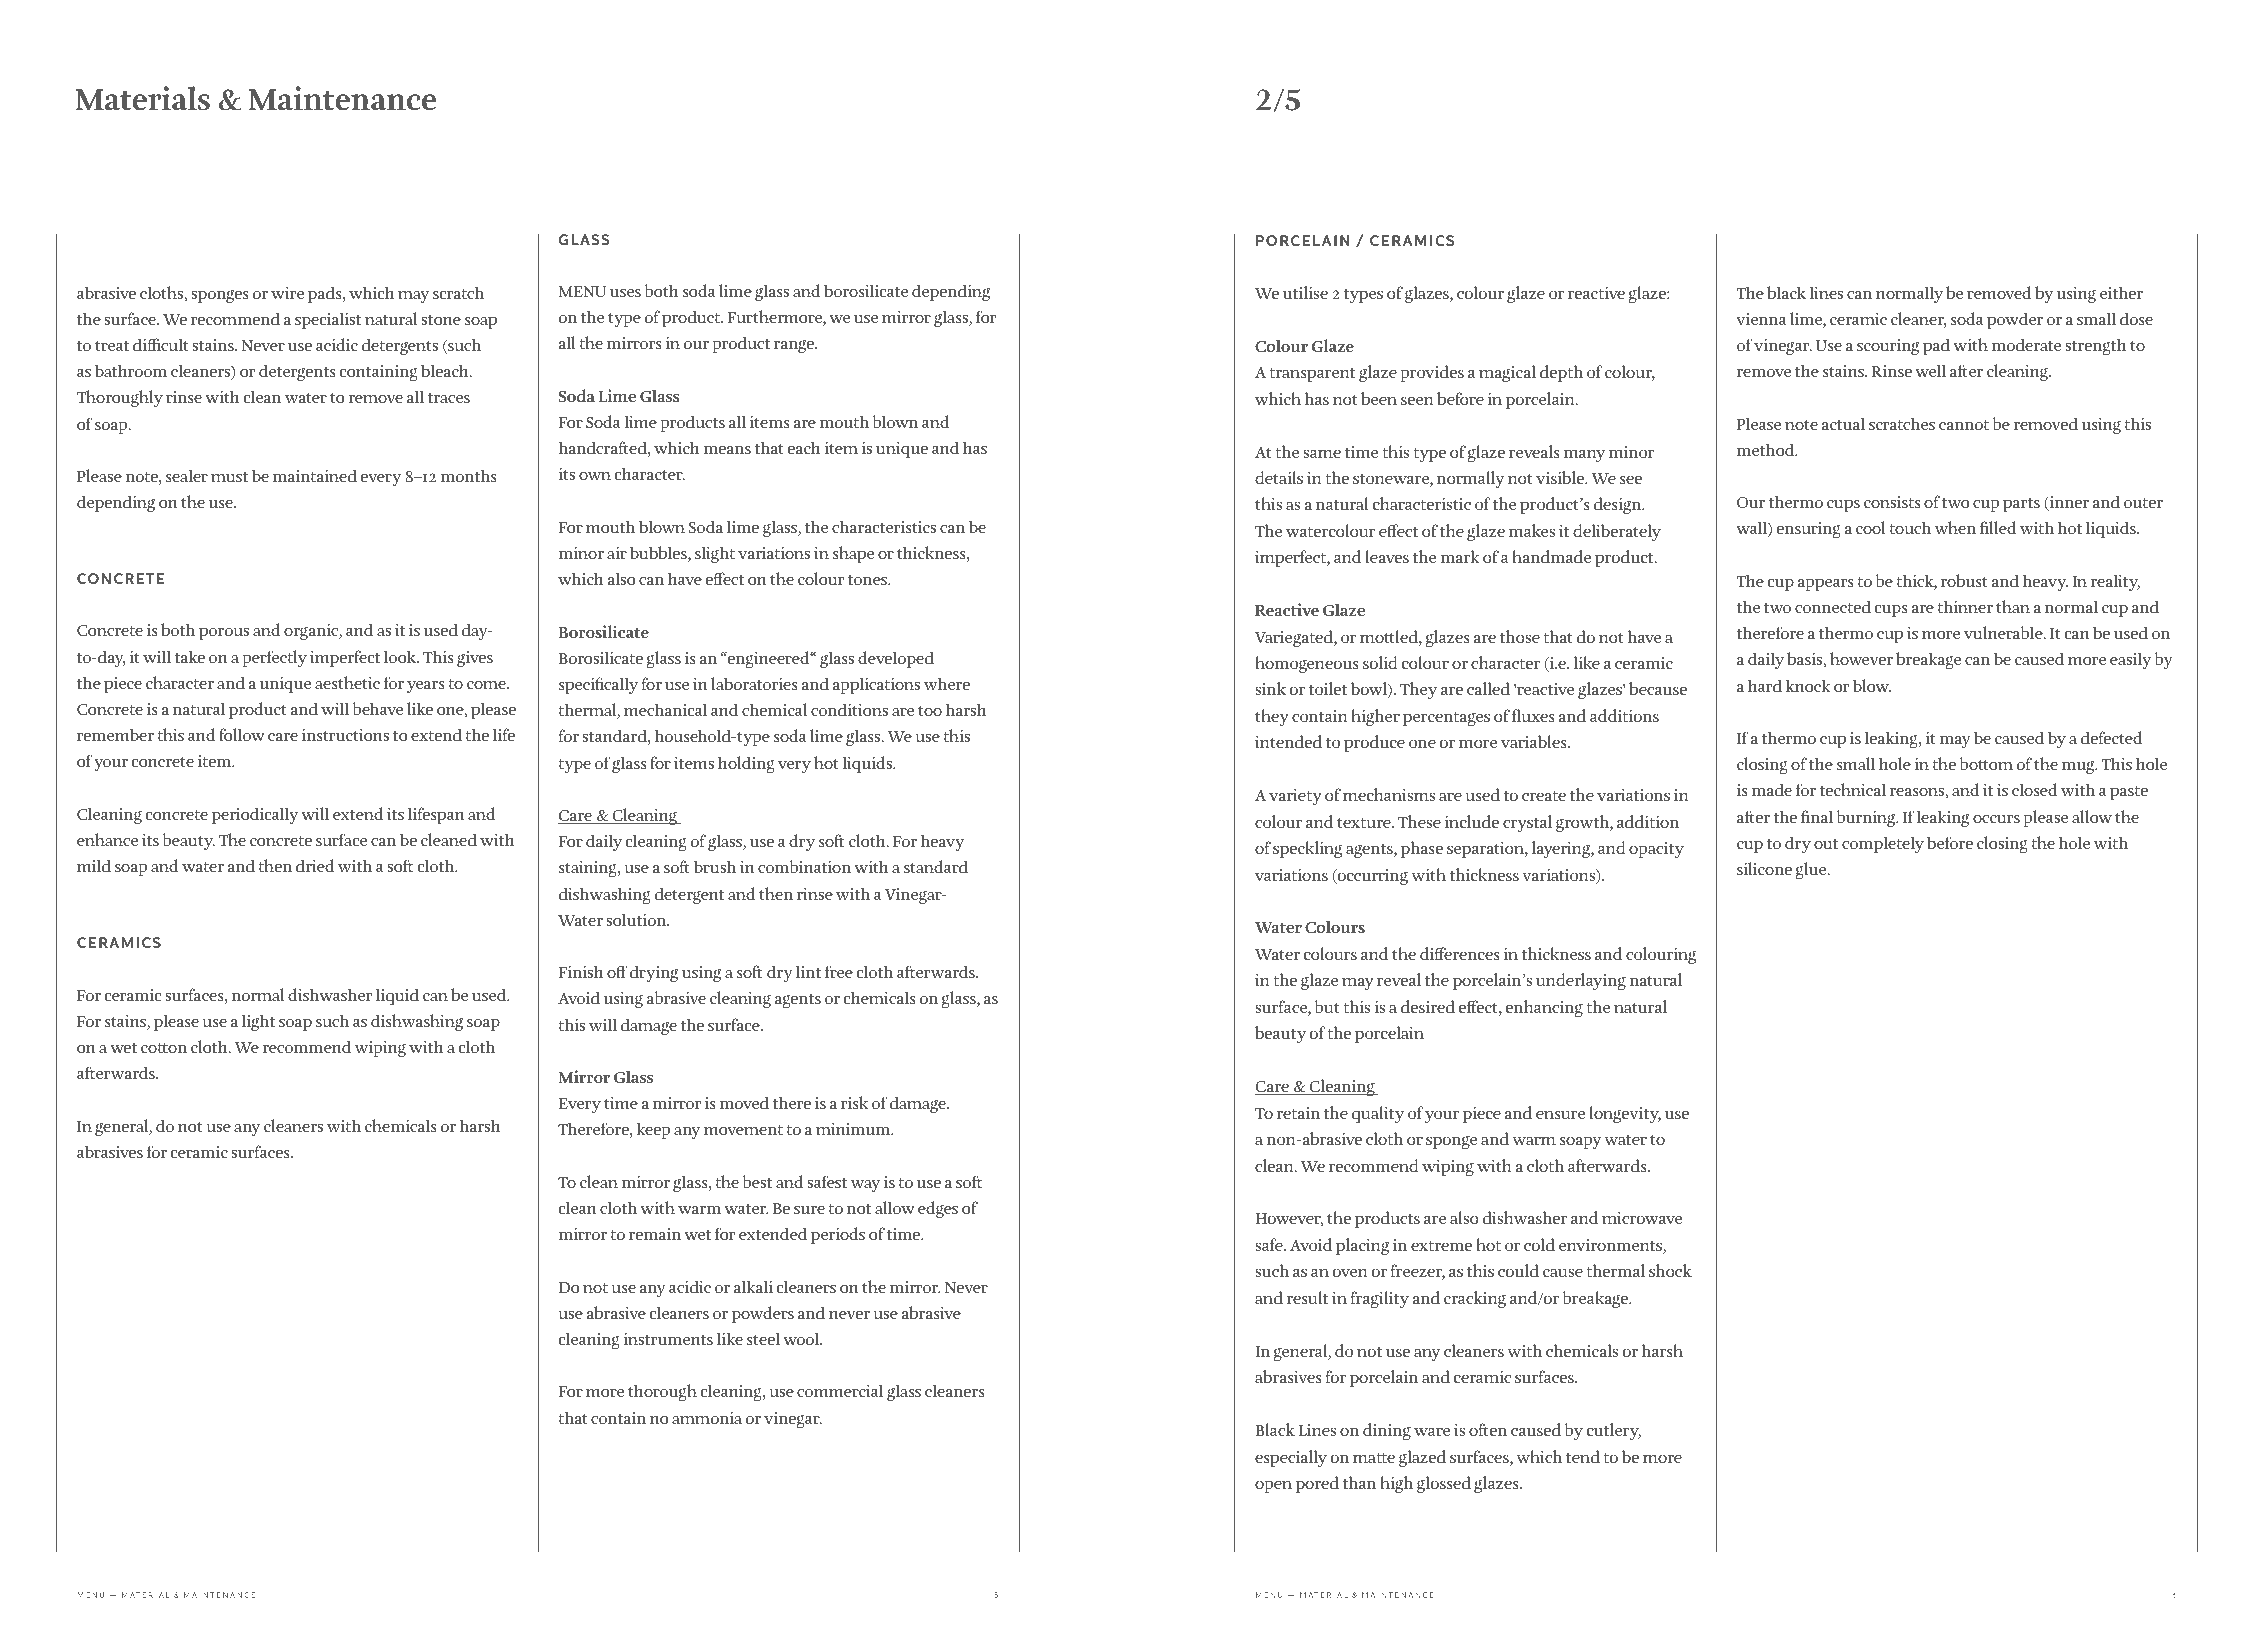 The width and height of the screenshot is (2254, 1639). Describe the element at coordinates (255, 815) in the screenshot. I see `periodically` at that location.
